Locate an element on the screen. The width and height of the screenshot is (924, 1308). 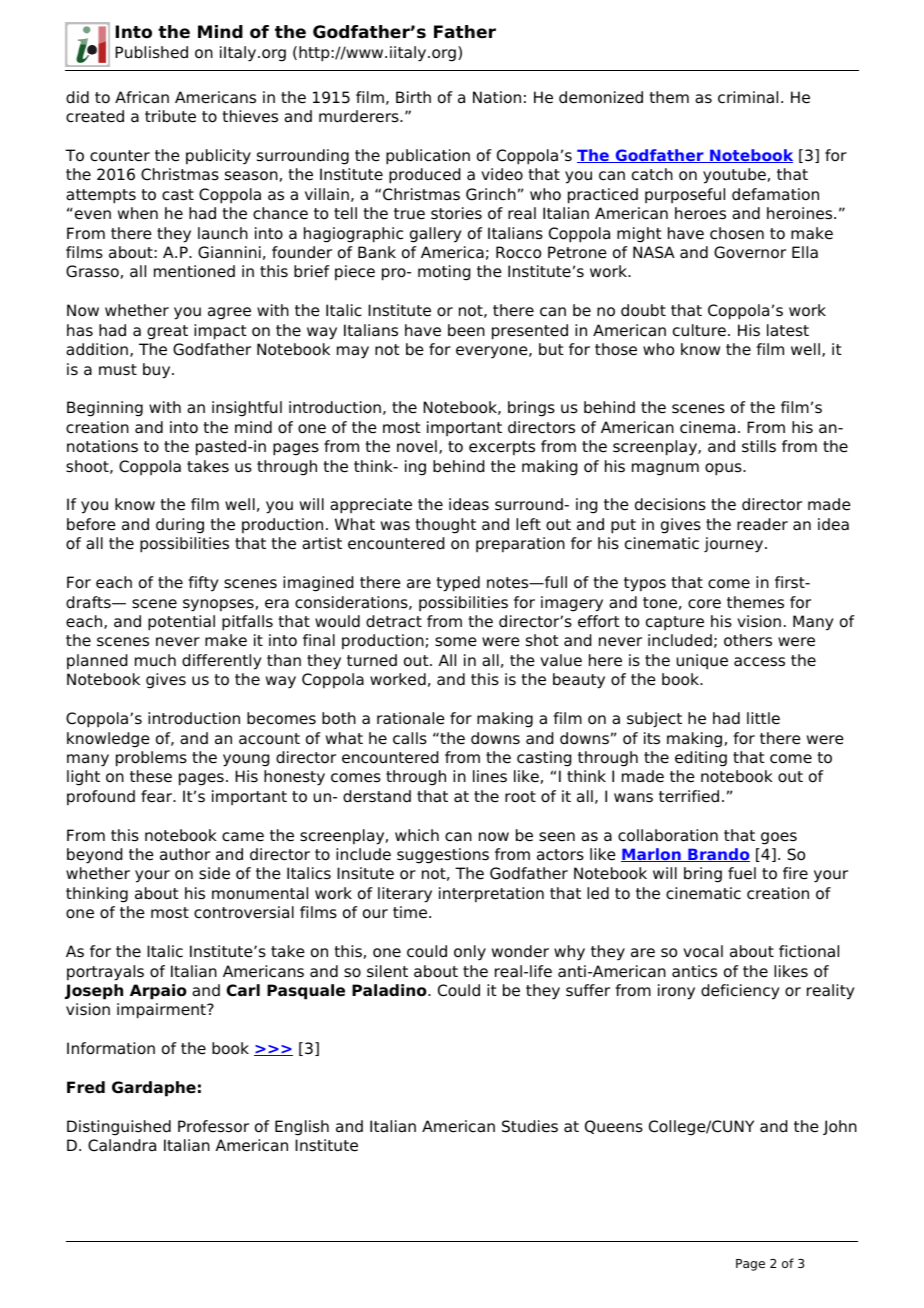
problems is located at coordinates (151, 759).
